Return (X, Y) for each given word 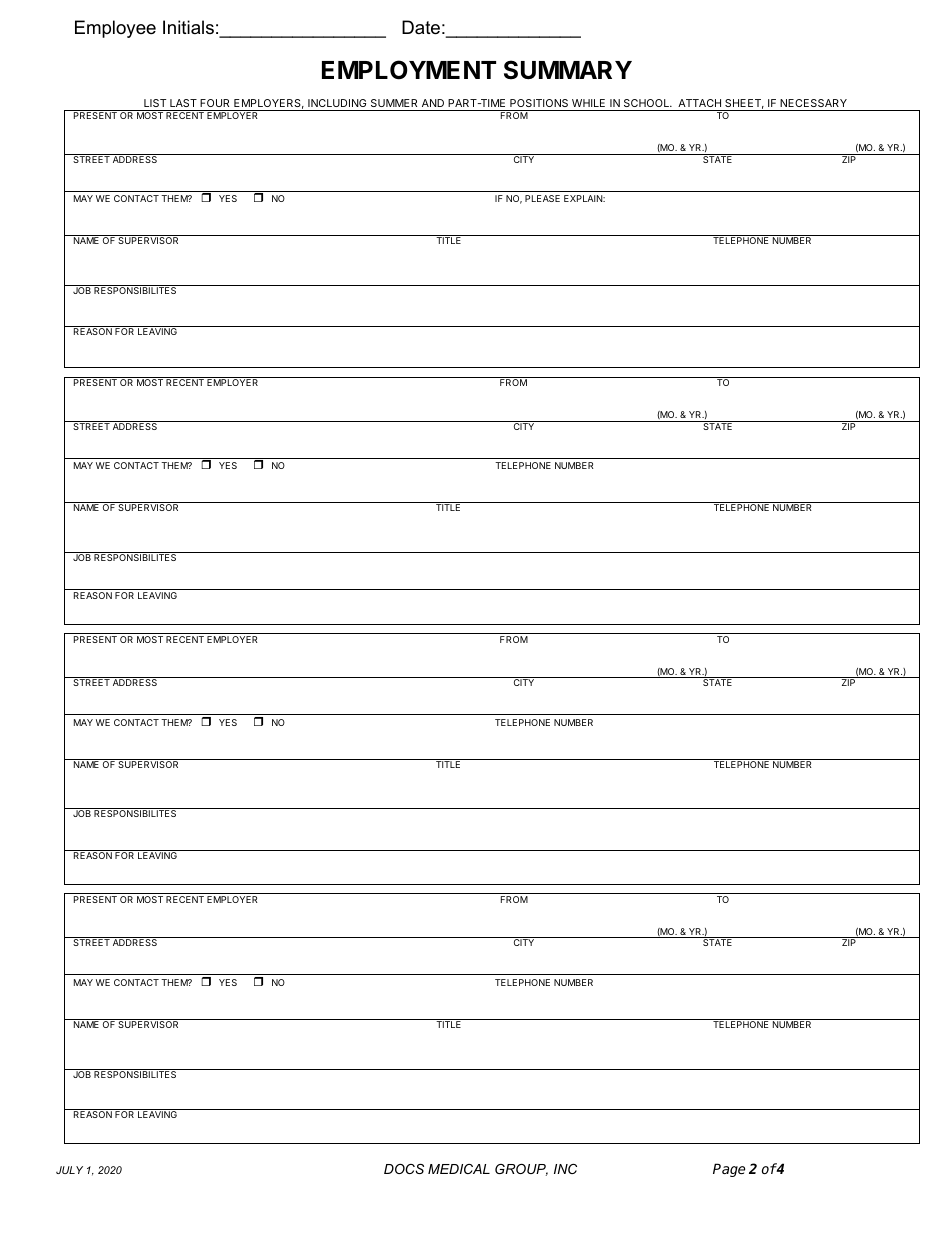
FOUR (214, 103)
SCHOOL (648, 103)
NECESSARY (813, 103)
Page (729, 1170)
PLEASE (542, 198)
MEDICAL (459, 1169)
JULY (69, 1170)
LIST (155, 103)
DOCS (404, 1169)
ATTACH (699, 103)
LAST (183, 103)
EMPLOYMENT (409, 70)
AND (433, 103)
